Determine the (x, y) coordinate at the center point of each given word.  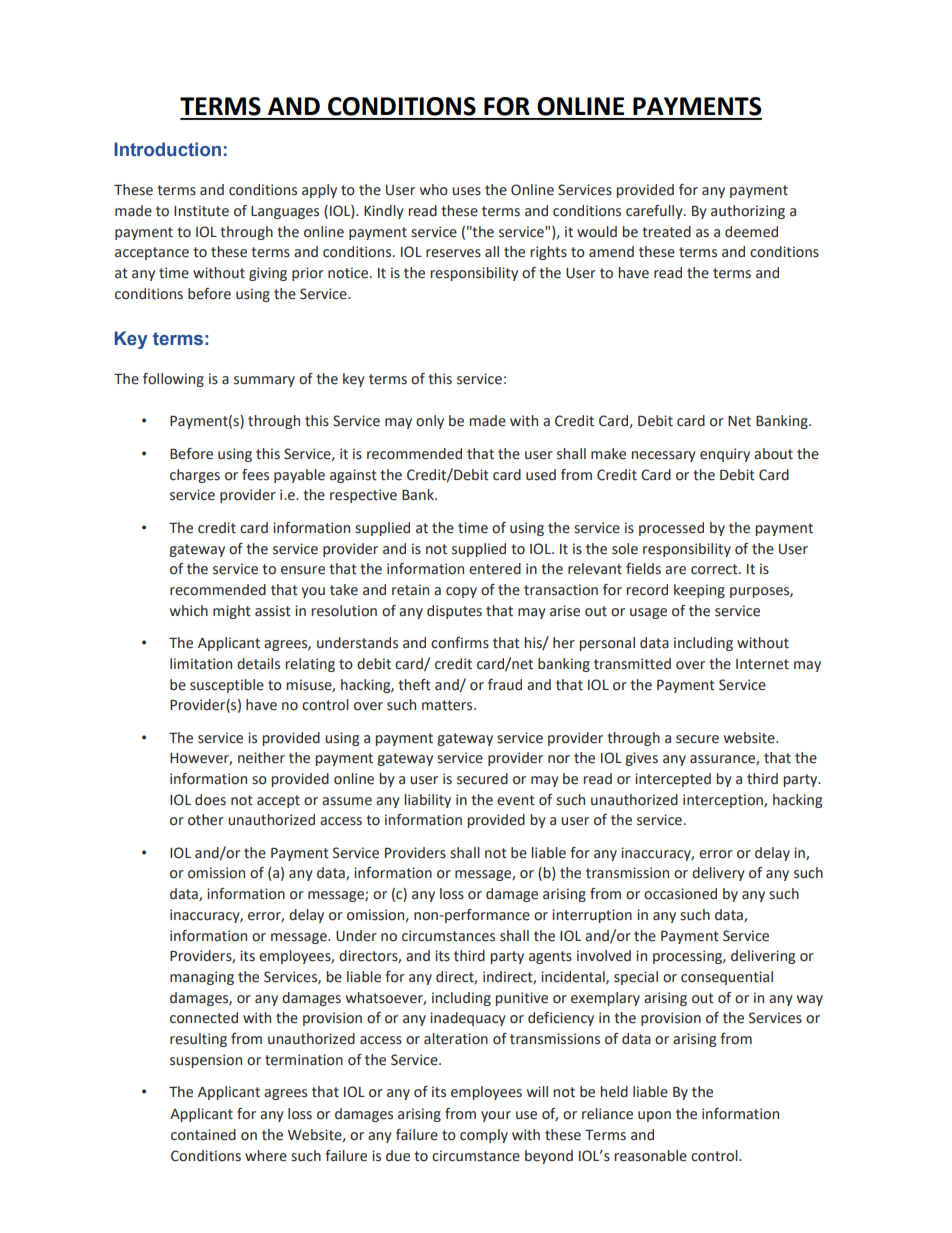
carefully (655, 212)
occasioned (680, 894)
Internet (762, 664)
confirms (460, 643)
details (258, 664)
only (430, 422)
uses (466, 191)
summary (264, 381)
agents (550, 957)
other (206, 820)
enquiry (725, 455)
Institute (201, 211)
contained (203, 1135)
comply (484, 1136)
